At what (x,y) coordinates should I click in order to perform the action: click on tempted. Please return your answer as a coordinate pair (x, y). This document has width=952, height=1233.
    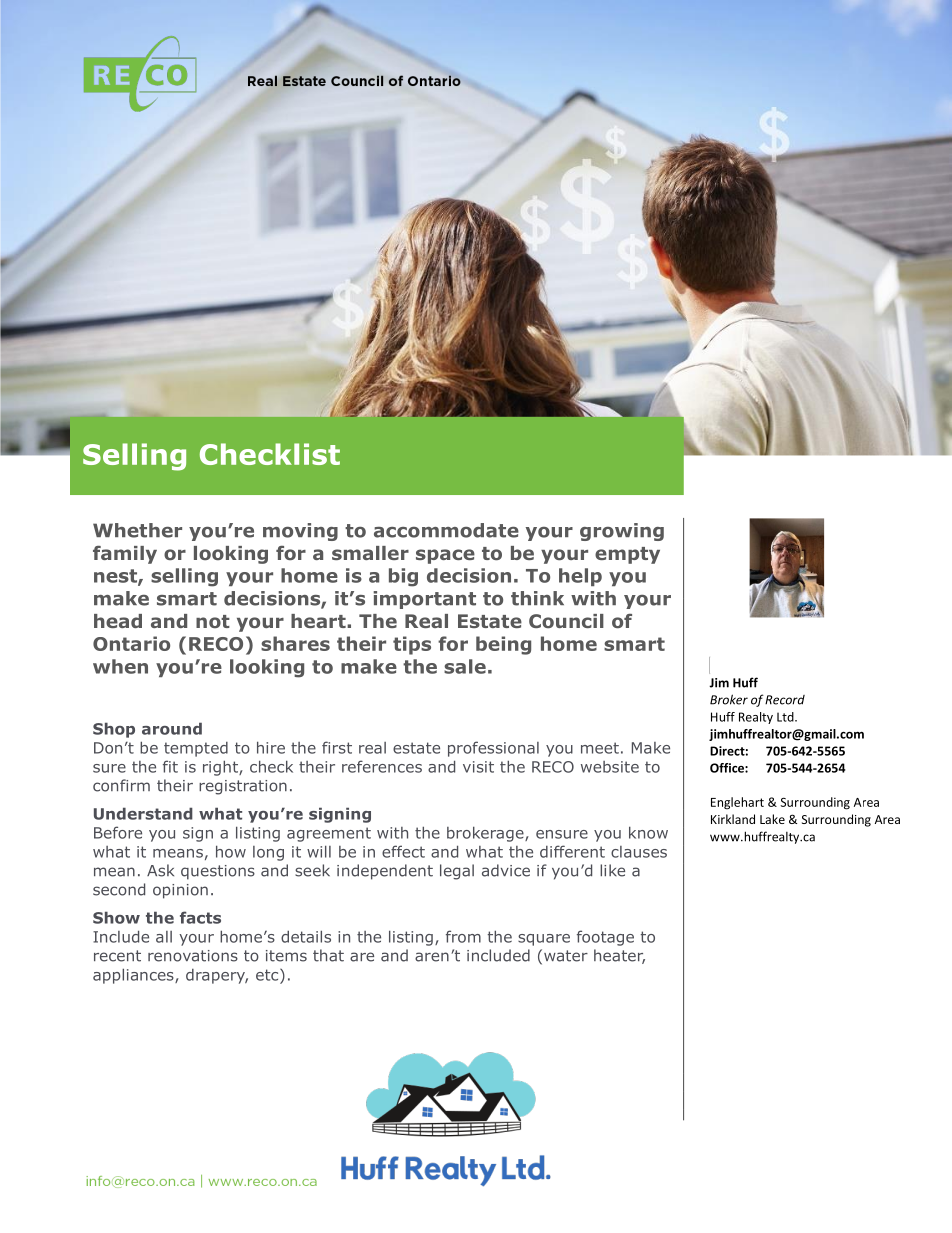
    Looking at the image, I should click on (196, 749).
